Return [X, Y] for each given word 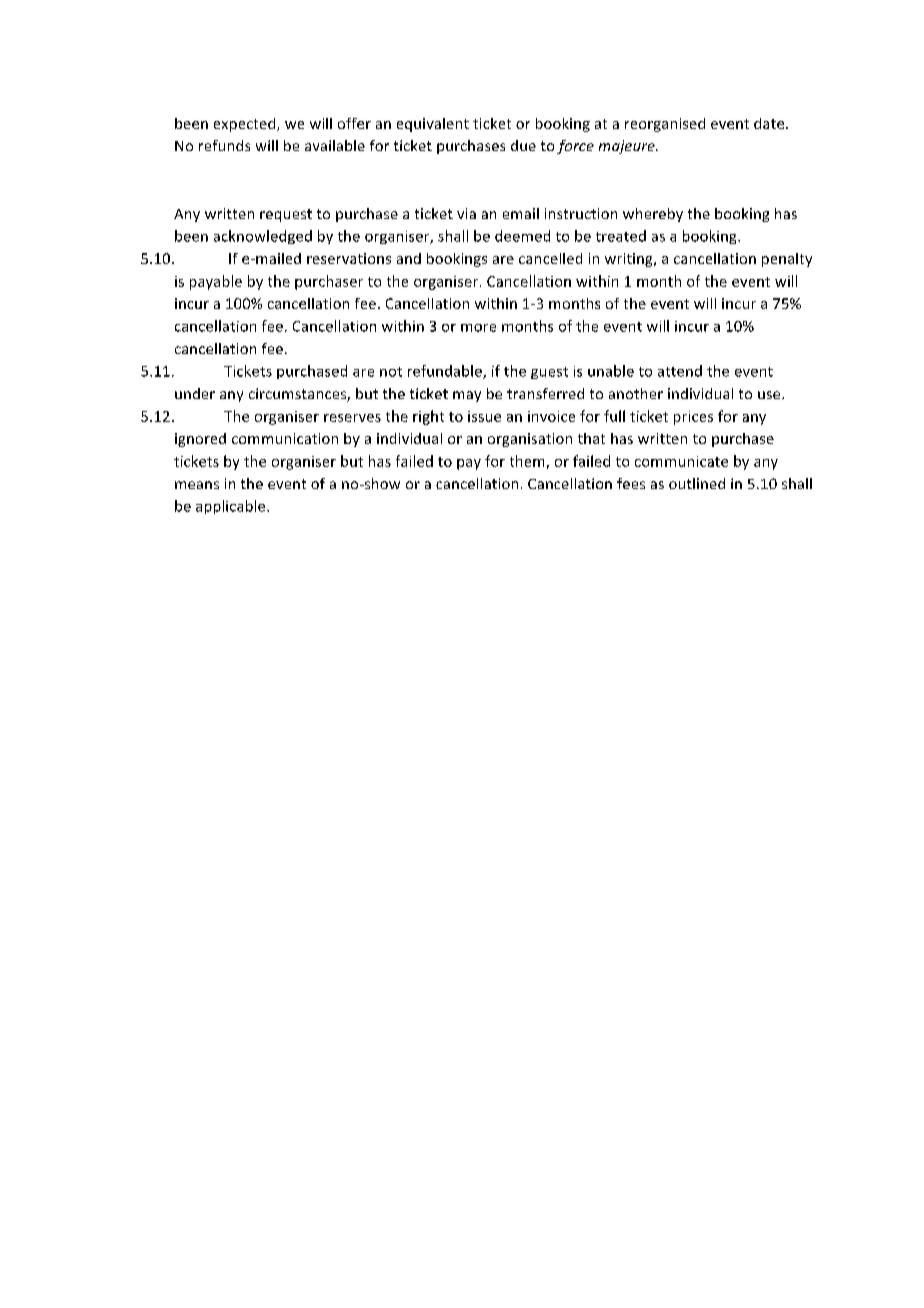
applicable [232, 507]
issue [484, 416]
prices [693, 418]
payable [216, 282]
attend [680, 371]
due [523, 145]
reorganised [665, 125]
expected [246, 125]
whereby [653, 215]
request [286, 215]
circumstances [298, 395]
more [478, 328]
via [466, 213]
